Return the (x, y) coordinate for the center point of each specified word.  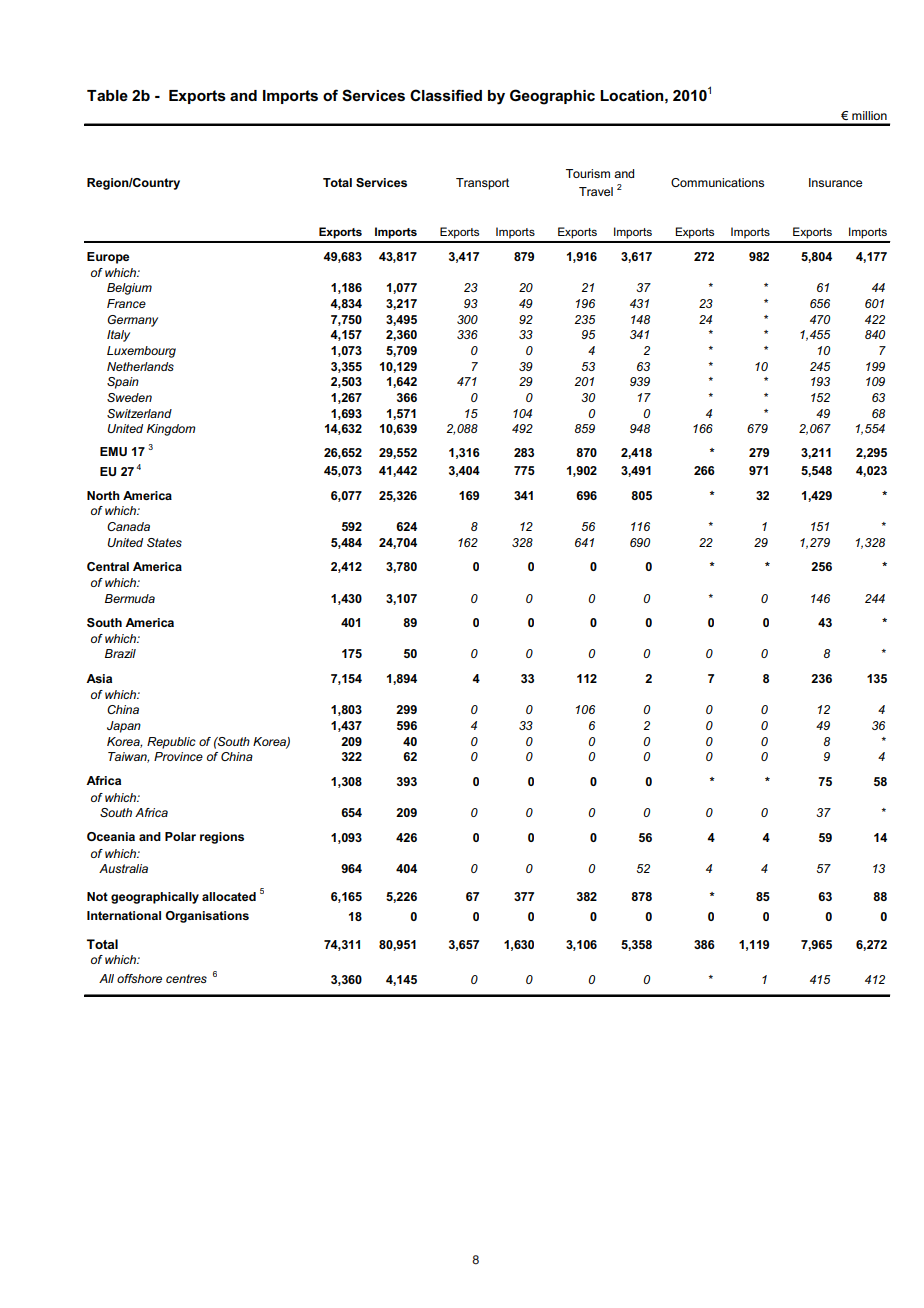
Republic (171, 743)
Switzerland (139, 413)
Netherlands (140, 366)
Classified (446, 95)
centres (186, 978)
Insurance (835, 182)
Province (178, 756)
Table (107, 95)
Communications (717, 182)
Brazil (120, 653)
